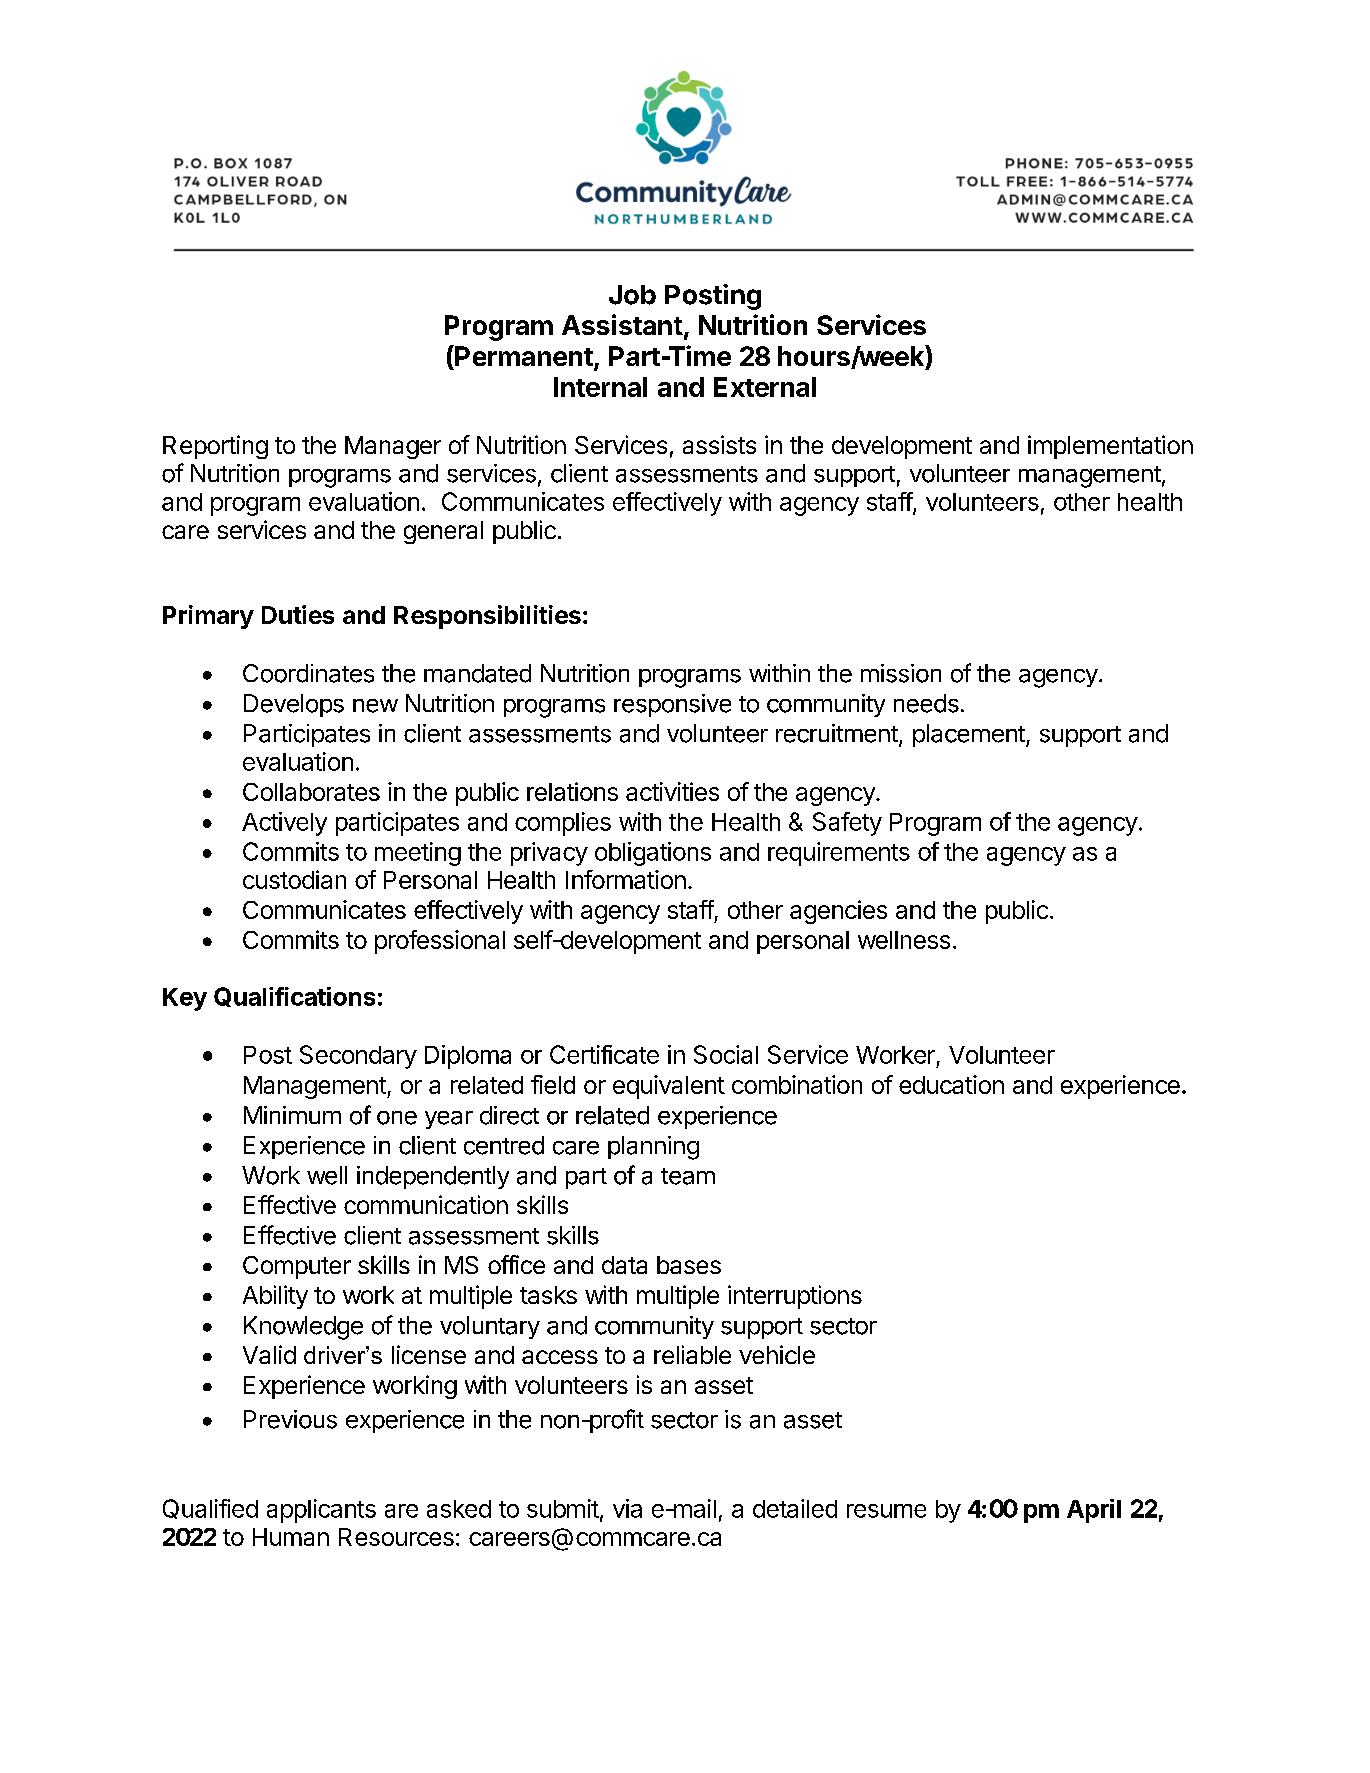 The width and height of the image is (1370, 1773). I want to click on agencies, so click(838, 912).
